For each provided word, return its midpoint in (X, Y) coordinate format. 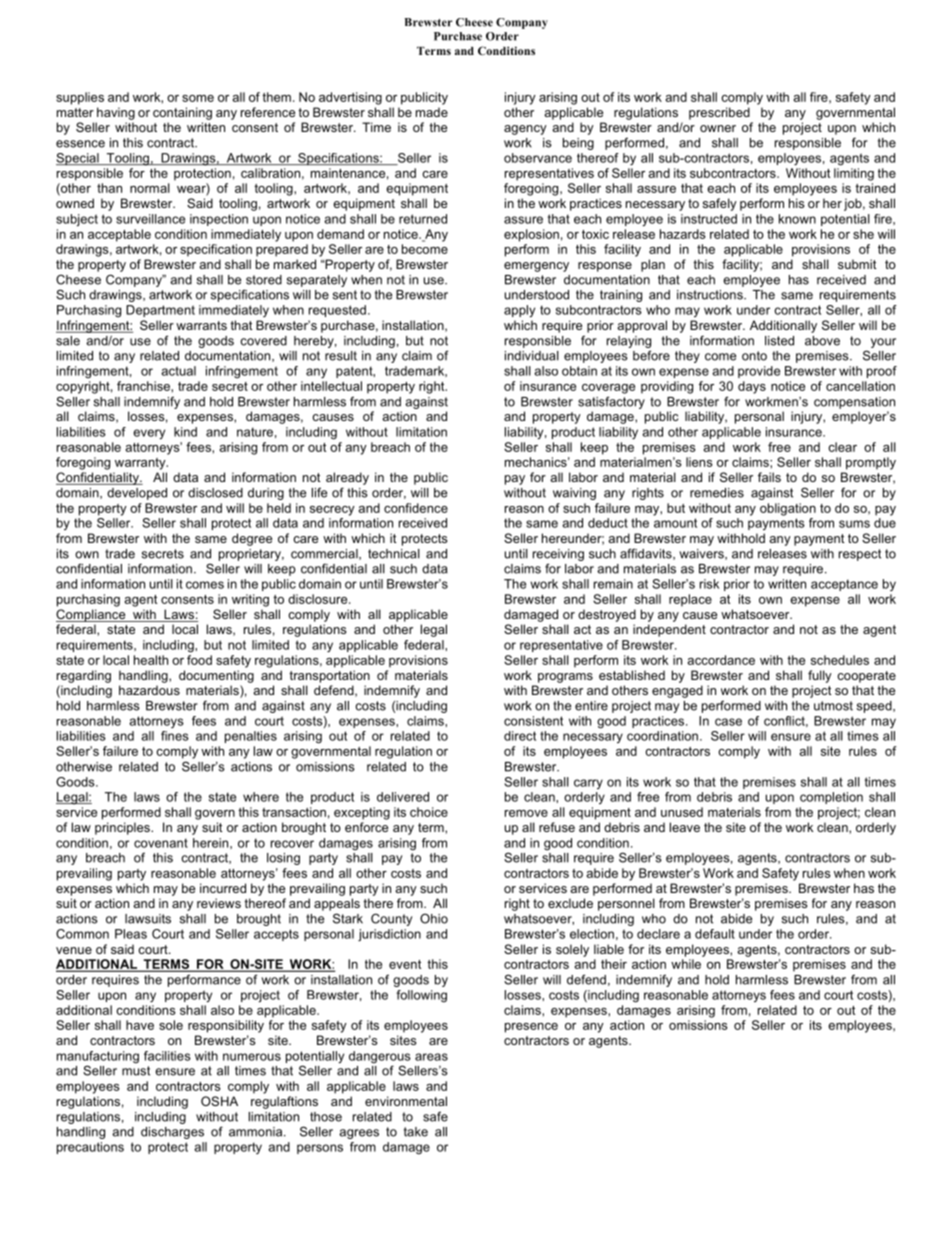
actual (178, 371)
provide (759, 372)
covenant (161, 843)
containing (182, 113)
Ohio (434, 918)
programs (565, 678)
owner (718, 128)
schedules (840, 660)
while (686, 964)
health (151, 660)
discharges (172, 1133)
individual (532, 356)
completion (831, 798)
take (416, 1132)
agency (525, 130)
